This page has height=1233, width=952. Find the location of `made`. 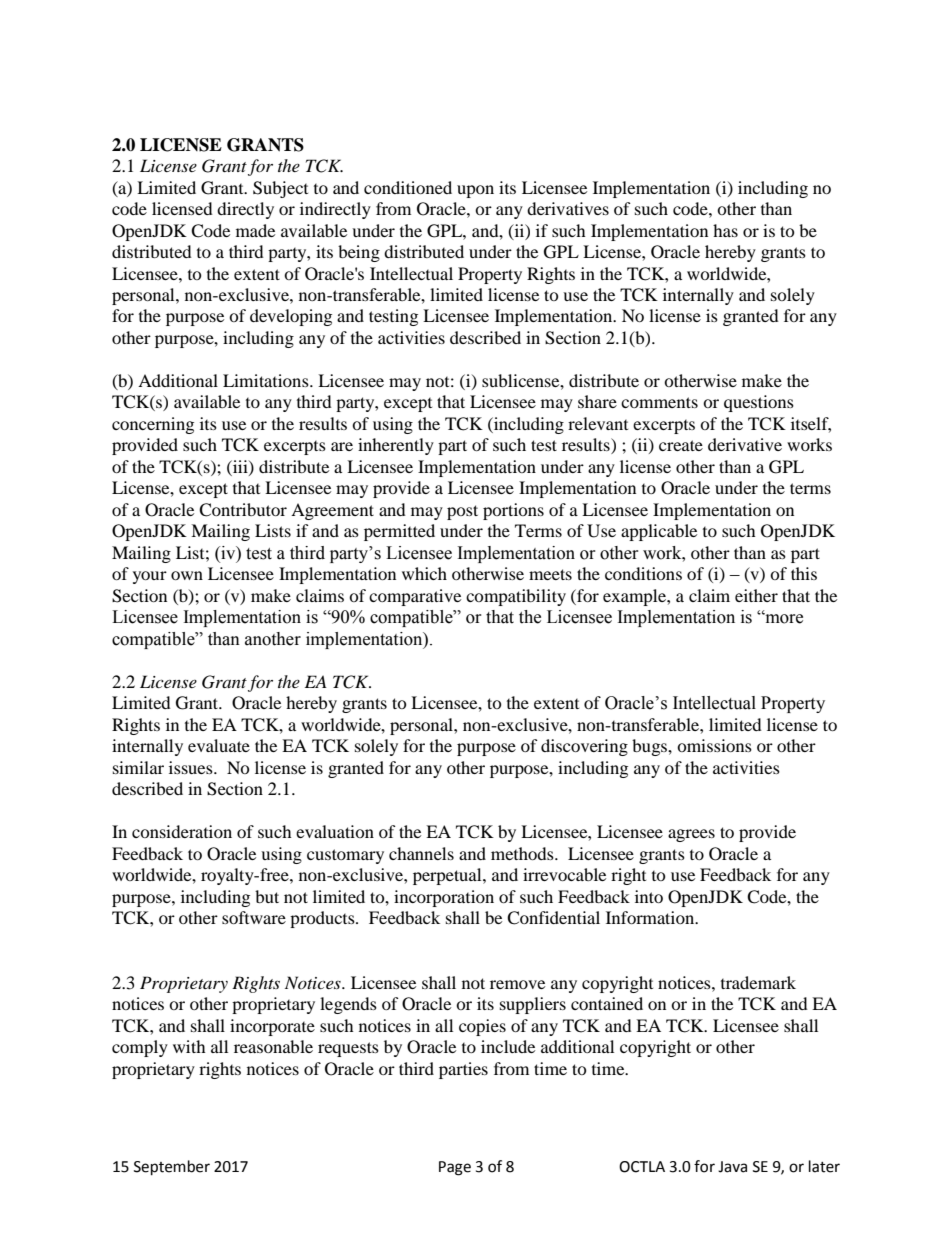

made is located at coordinates (255, 230).
